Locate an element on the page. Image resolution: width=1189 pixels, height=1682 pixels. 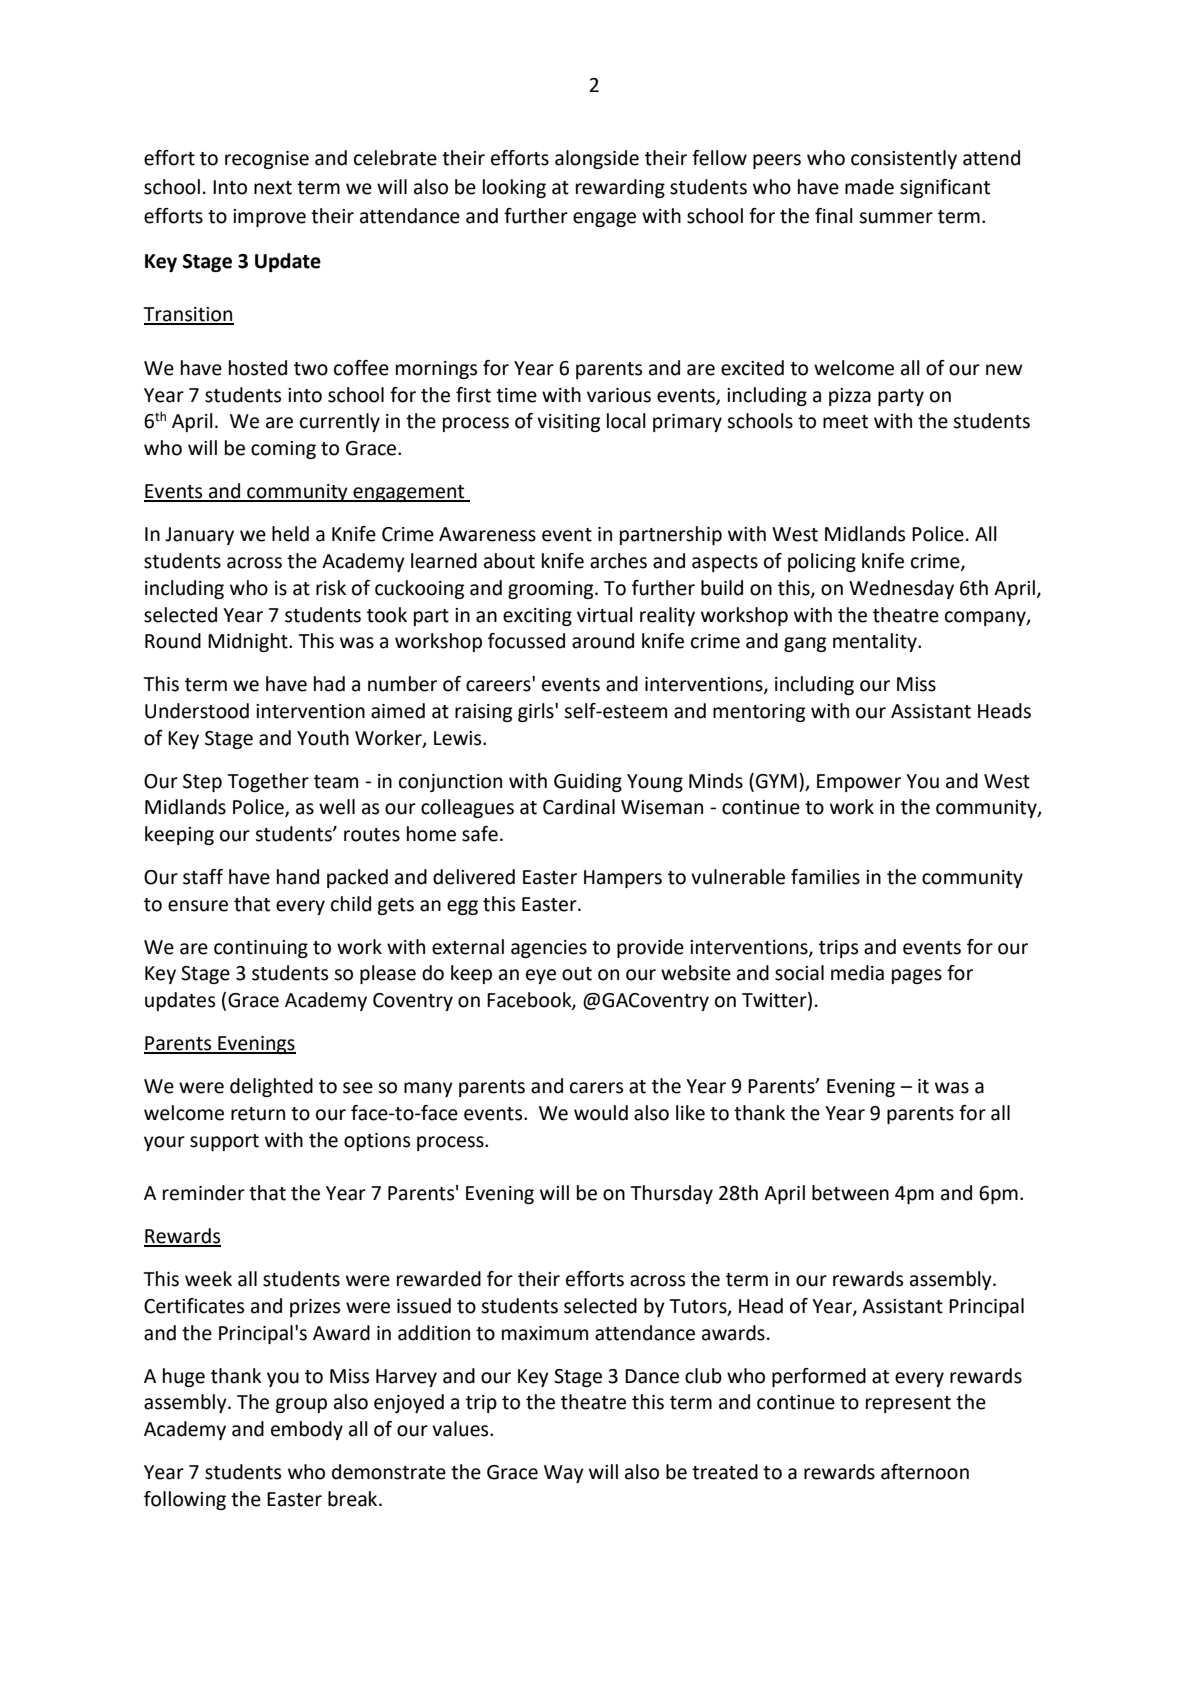
virtual is located at coordinates (605, 615).
